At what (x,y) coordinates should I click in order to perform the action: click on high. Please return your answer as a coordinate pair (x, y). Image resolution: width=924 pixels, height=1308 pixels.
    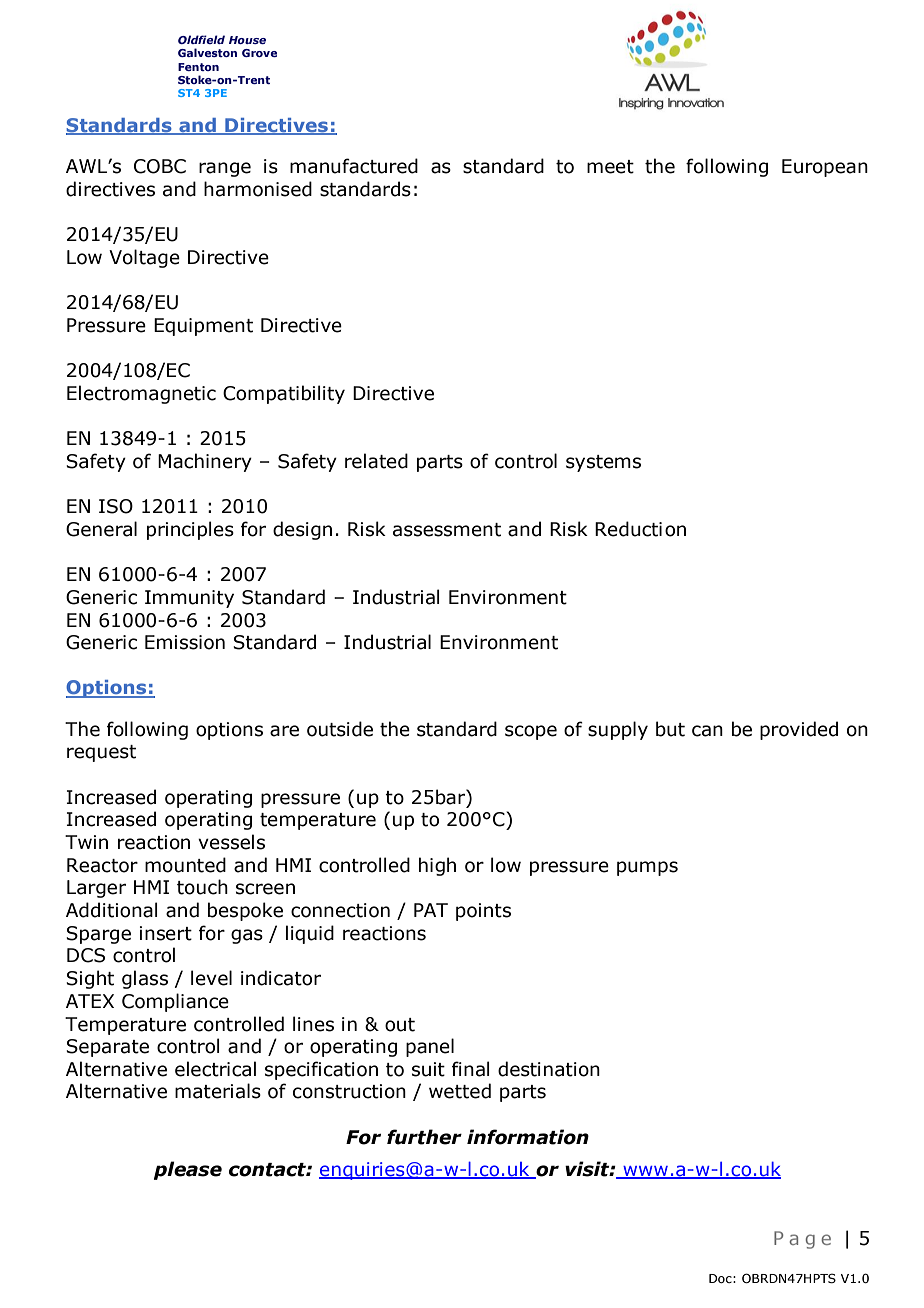
    Looking at the image, I should click on (437, 866).
